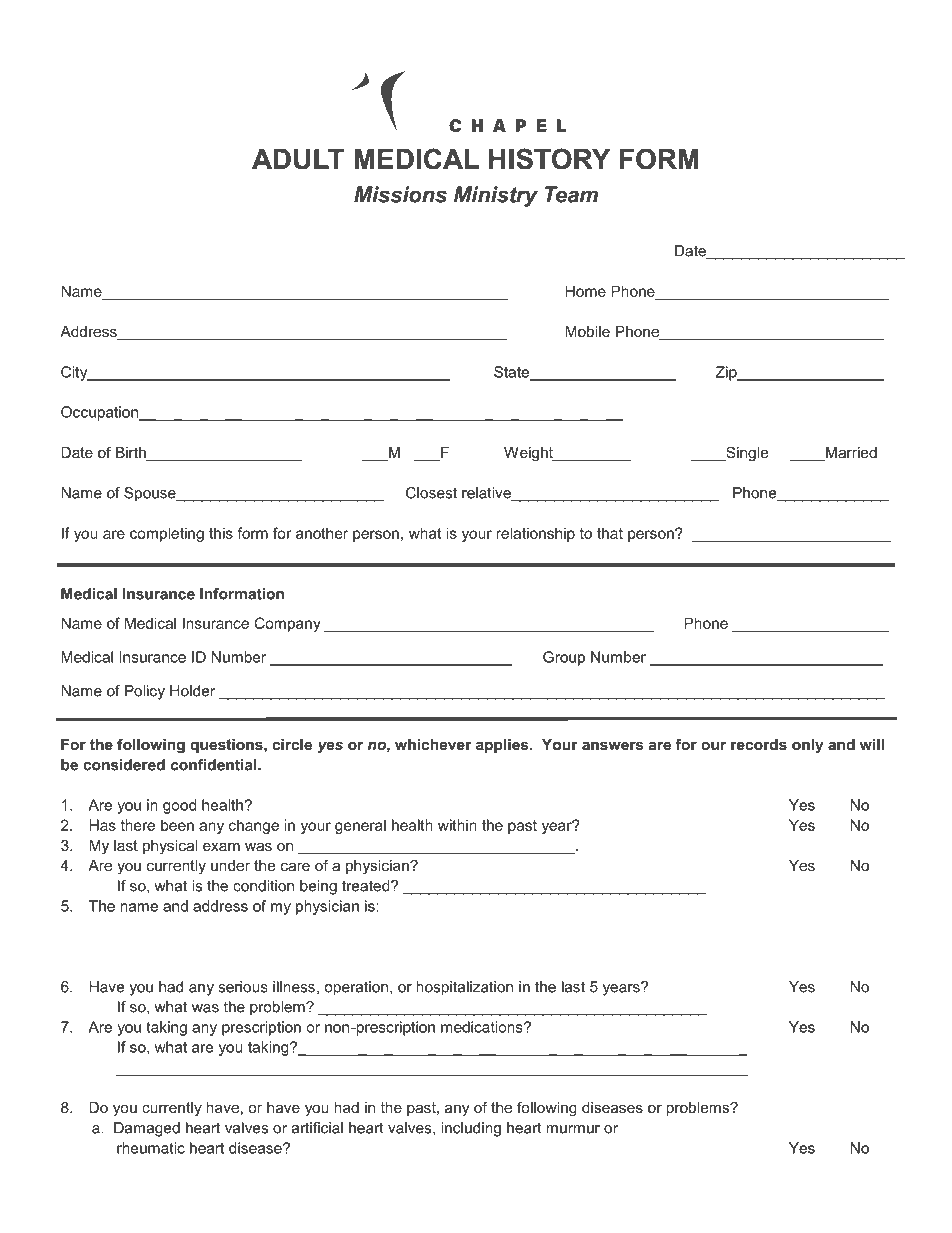  Describe the element at coordinates (147, 1129) in the screenshot. I see `Damaged` at that location.
